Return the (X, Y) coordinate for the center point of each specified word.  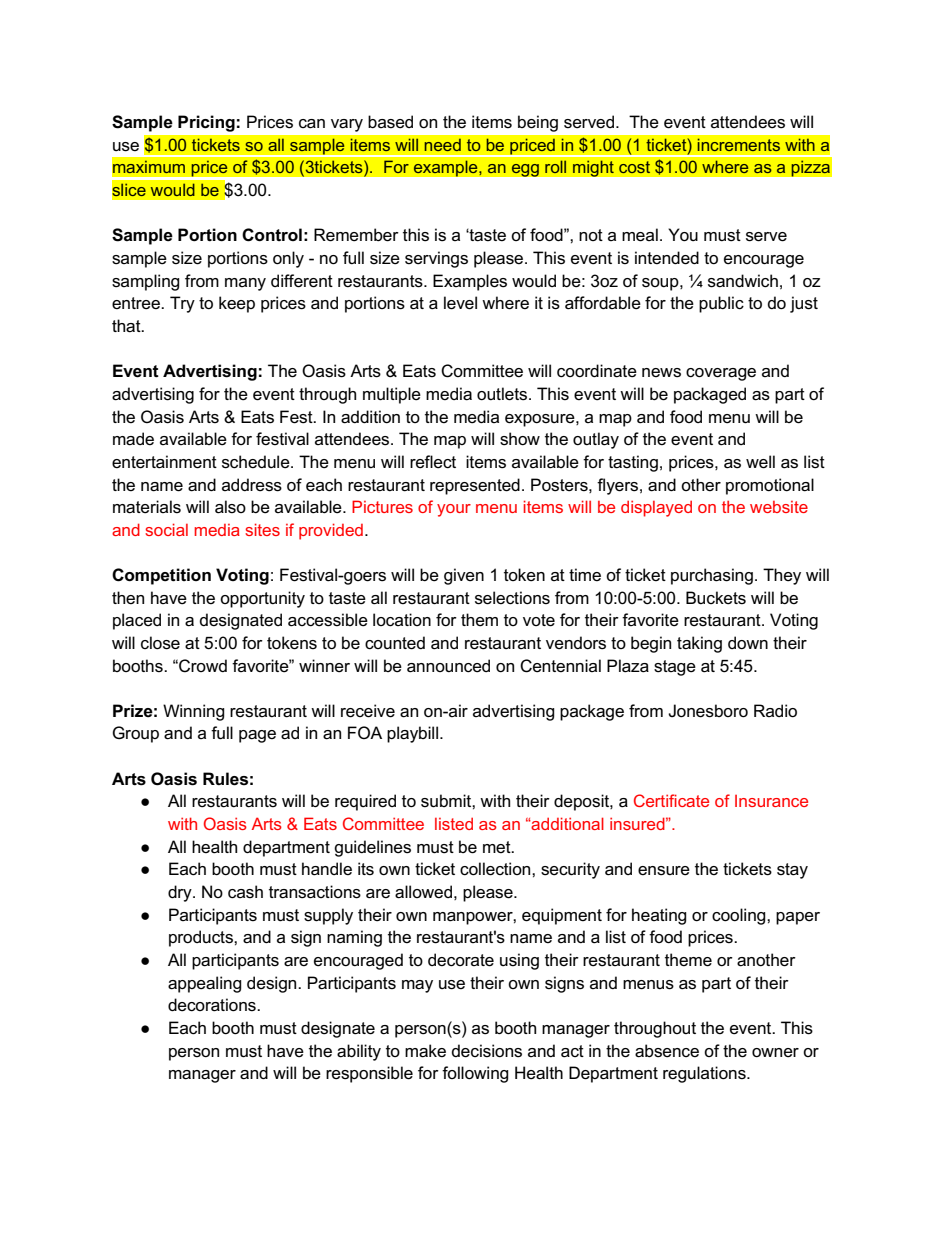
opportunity (262, 599)
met (498, 847)
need (442, 145)
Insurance (771, 801)
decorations (213, 1005)
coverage (721, 374)
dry (181, 893)
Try (182, 304)
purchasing (712, 576)
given (464, 576)
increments (739, 145)
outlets (503, 394)
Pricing (206, 123)
